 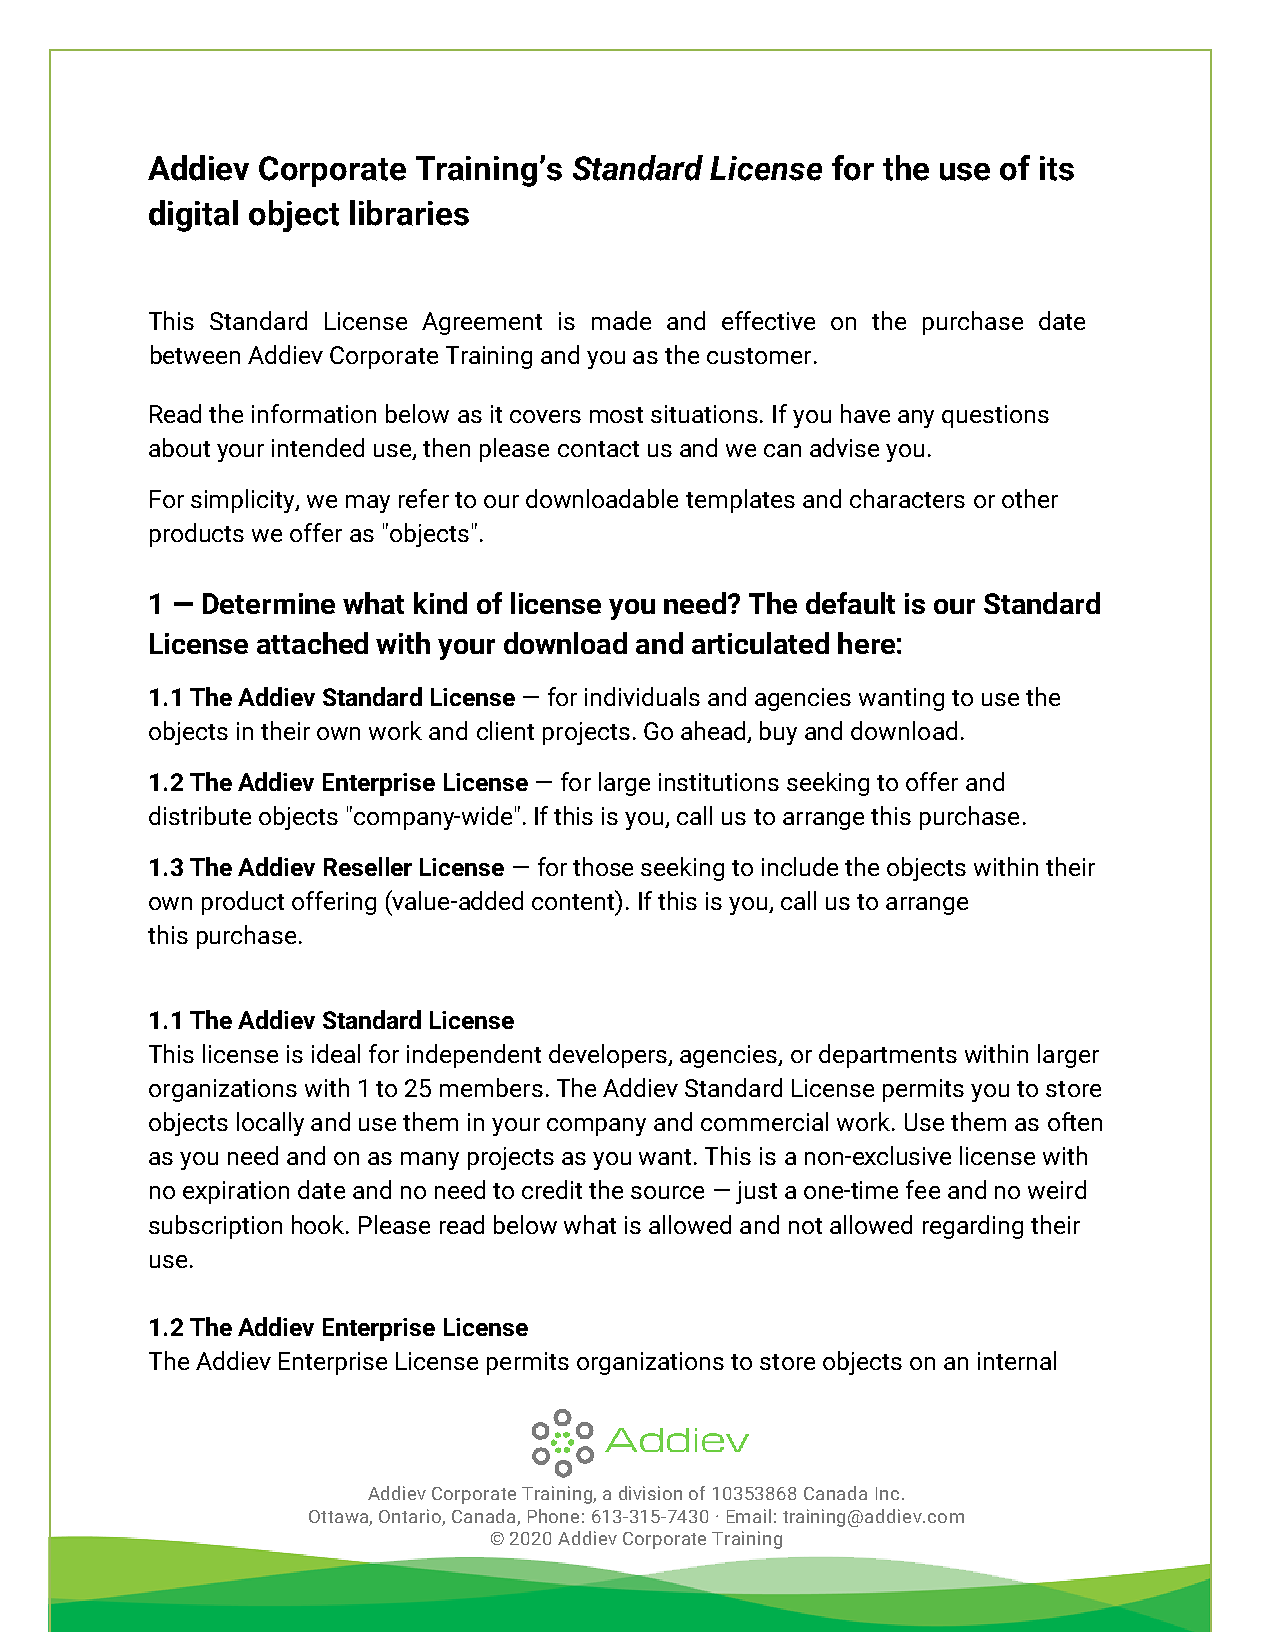 What do you see at coordinates (650, 1493) in the image?
I see `division` at bounding box center [650, 1493].
